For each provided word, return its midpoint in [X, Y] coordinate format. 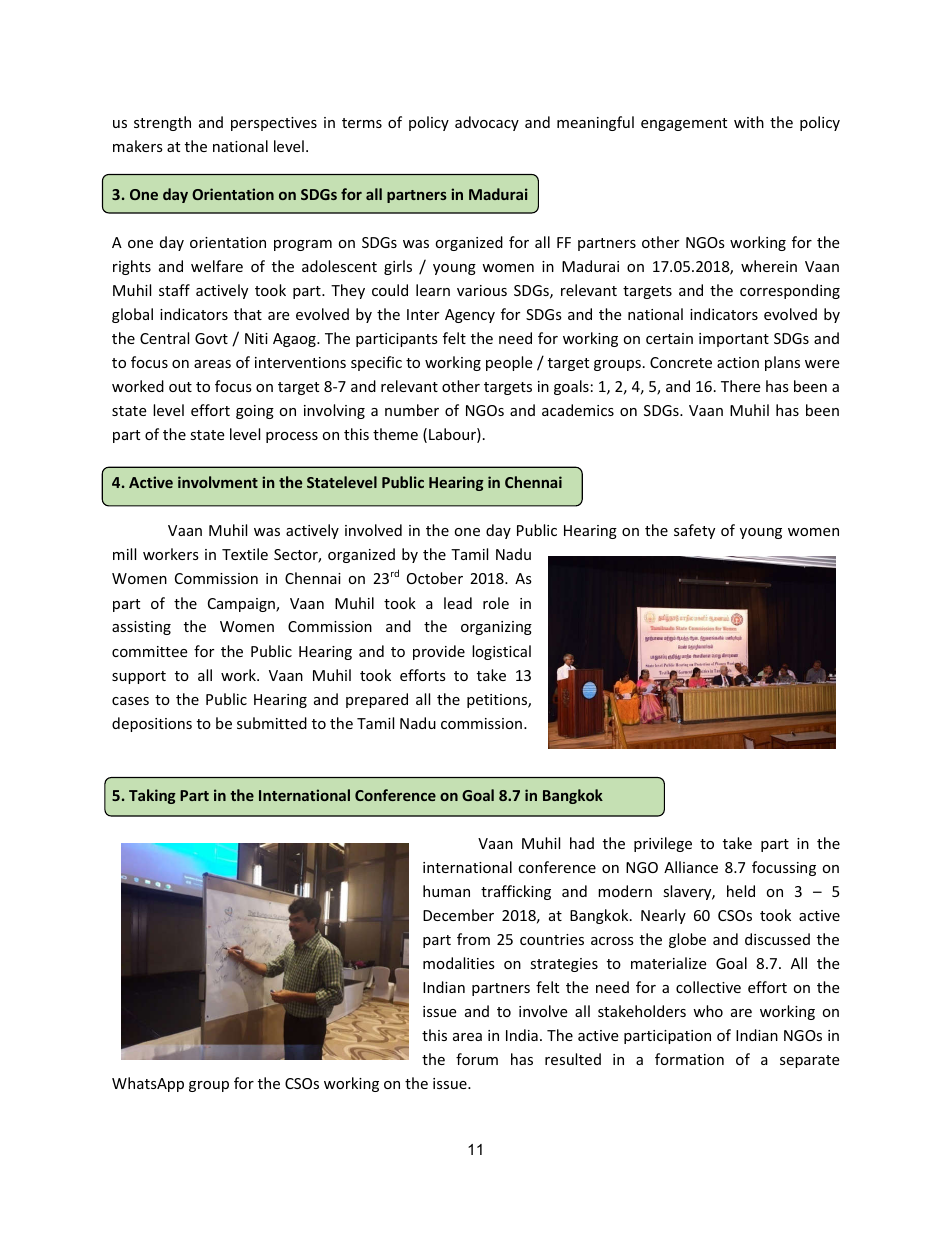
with [749, 122]
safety [694, 531]
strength [162, 123]
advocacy [487, 123]
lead [458, 603]
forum [477, 1059]
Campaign [242, 605]
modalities [459, 963]
